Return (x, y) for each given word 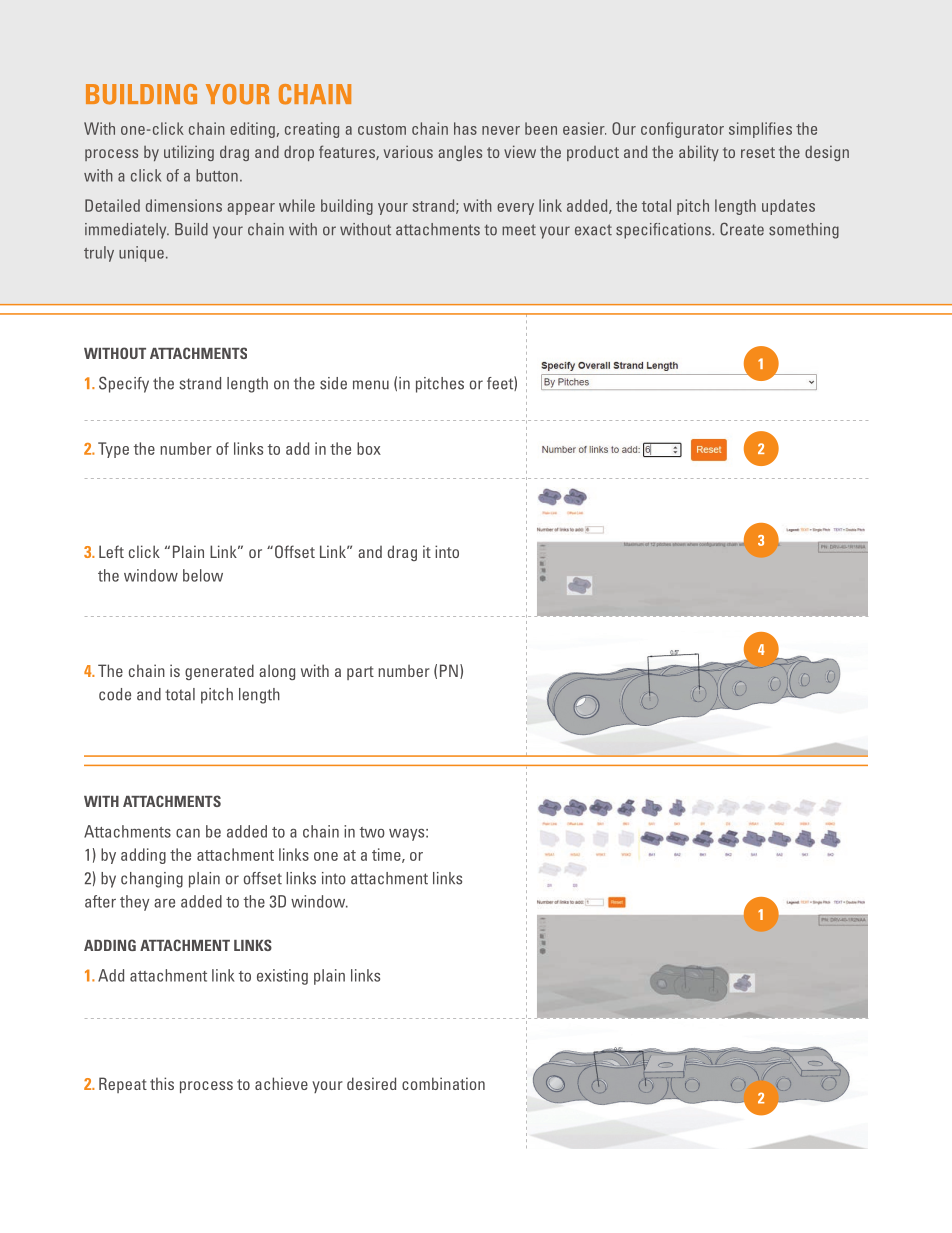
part (360, 673)
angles (460, 153)
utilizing (189, 153)
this (162, 1083)
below (203, 575)
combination (443, 1083)
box (369, 448)
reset (758, 152)
